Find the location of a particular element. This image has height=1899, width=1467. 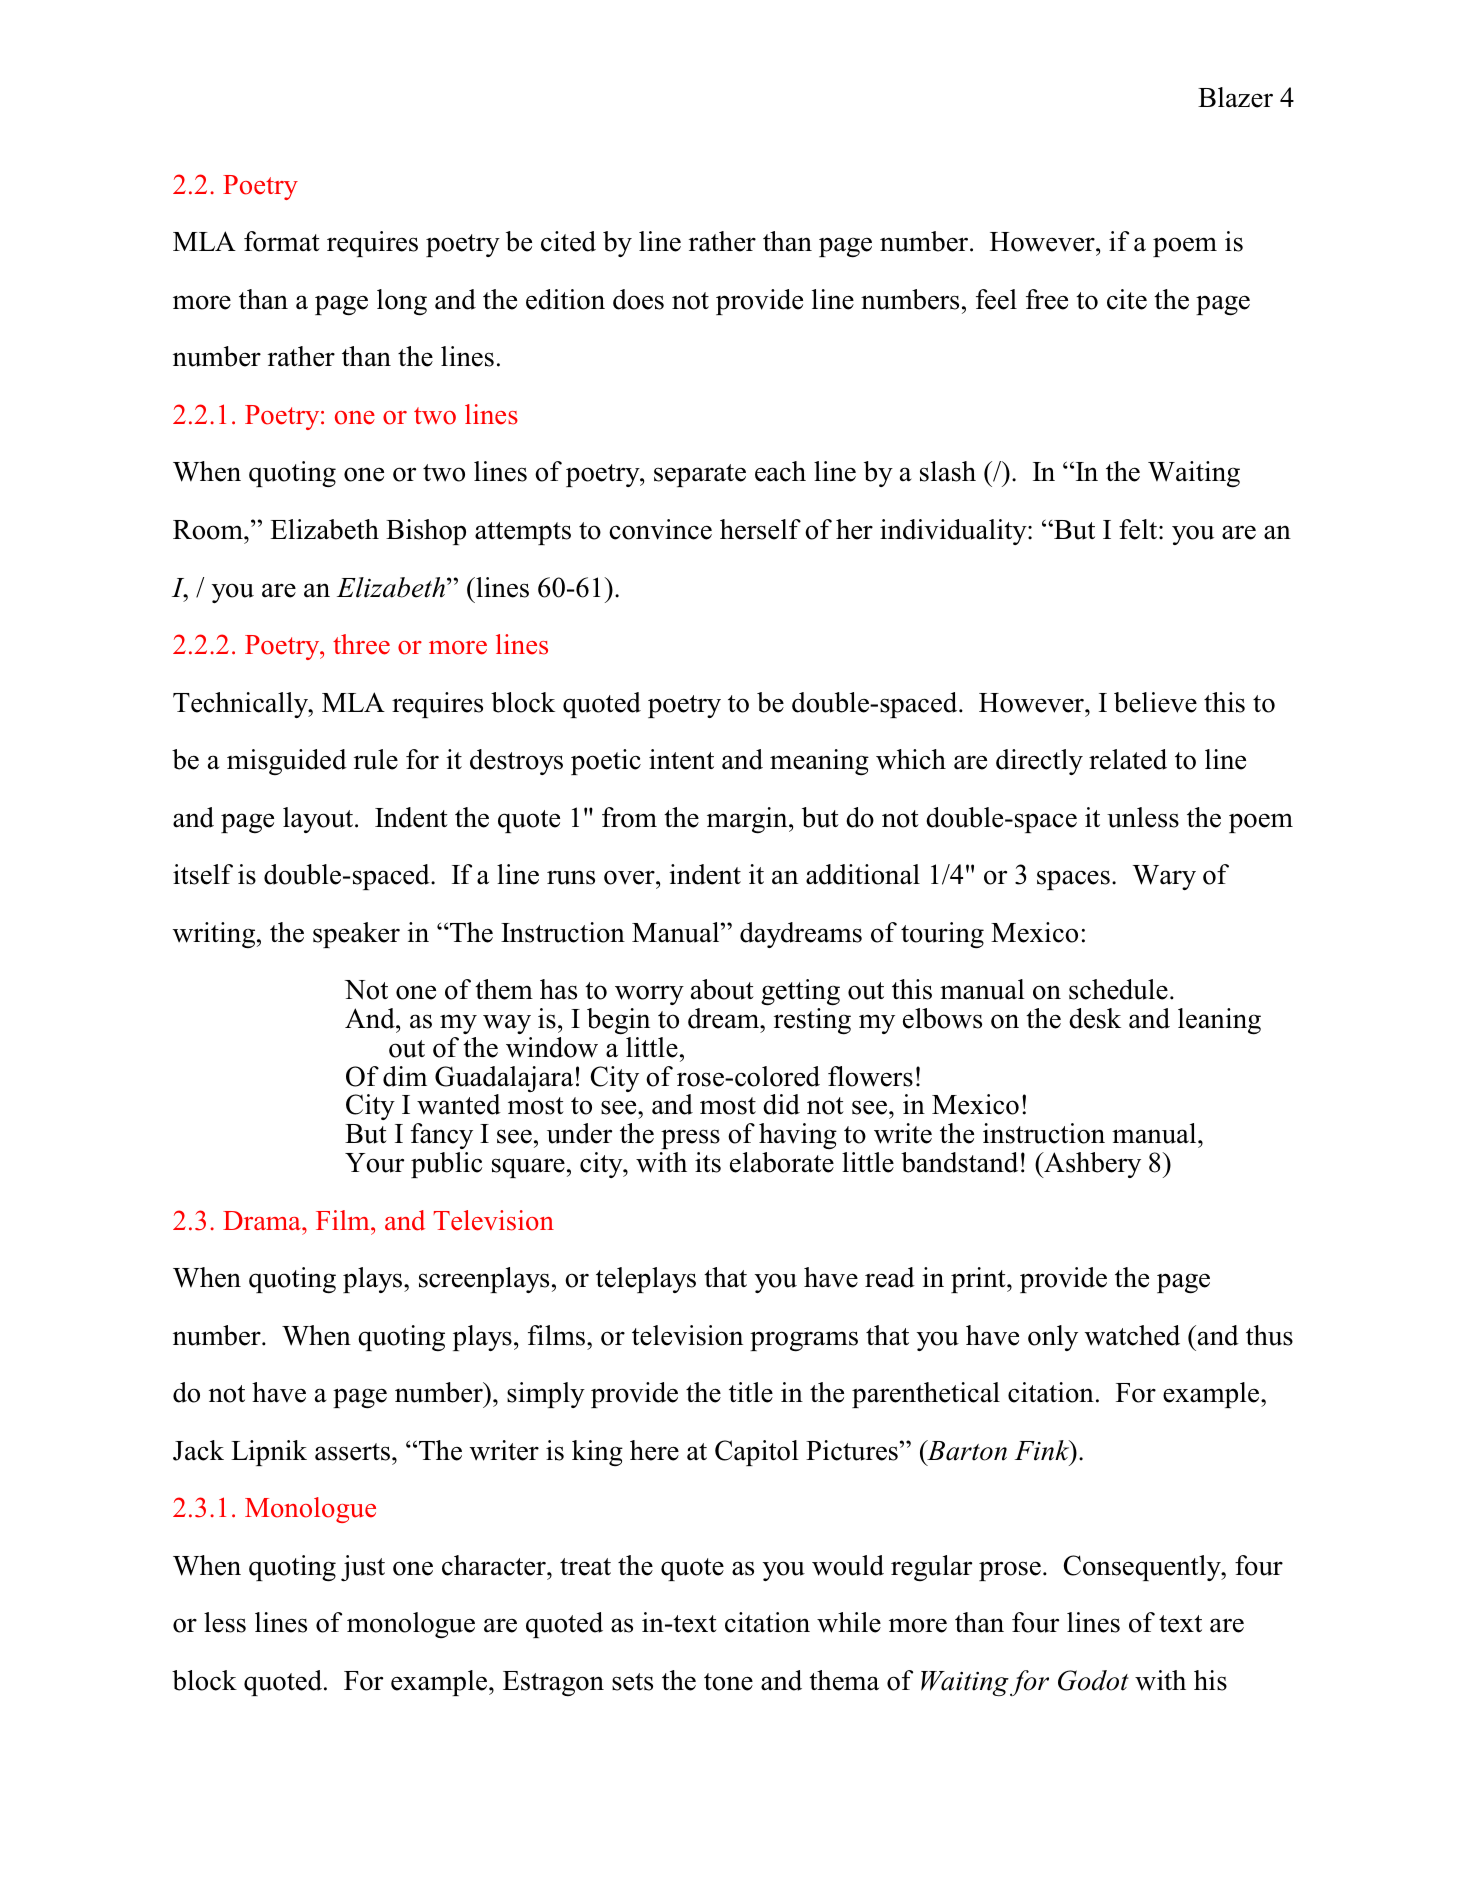

Godot is located at coordinates (1093, 1680).
